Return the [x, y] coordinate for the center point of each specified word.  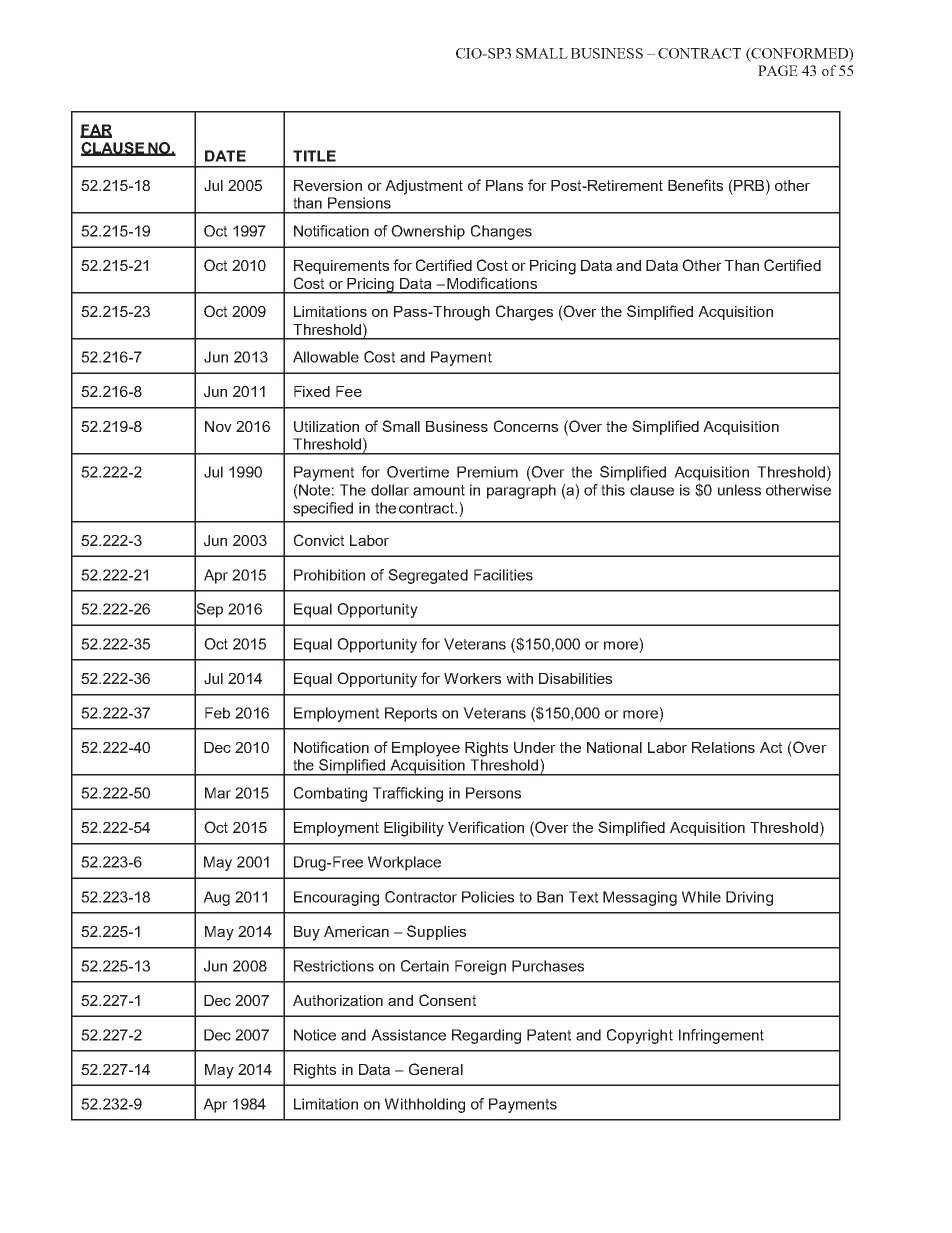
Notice [315, 1035]
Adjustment [424, 187]
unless [739, 490]
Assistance [408, 1035]
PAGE [778, 70]
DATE [225, 156]
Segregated [428, 576]
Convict [319, 540]
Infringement [721, 1036]
